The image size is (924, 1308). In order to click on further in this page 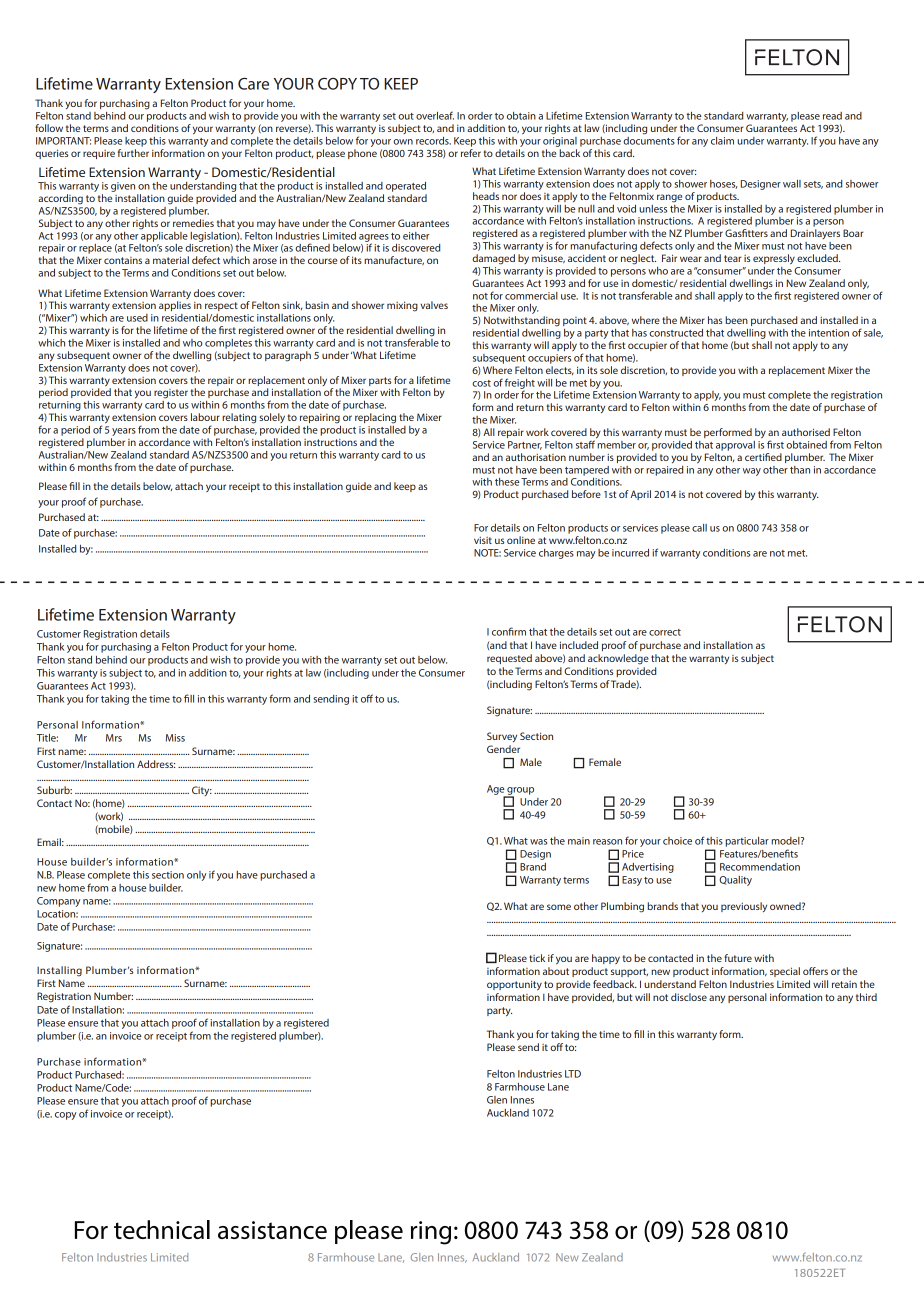, I will do `click(133, 153)`.
